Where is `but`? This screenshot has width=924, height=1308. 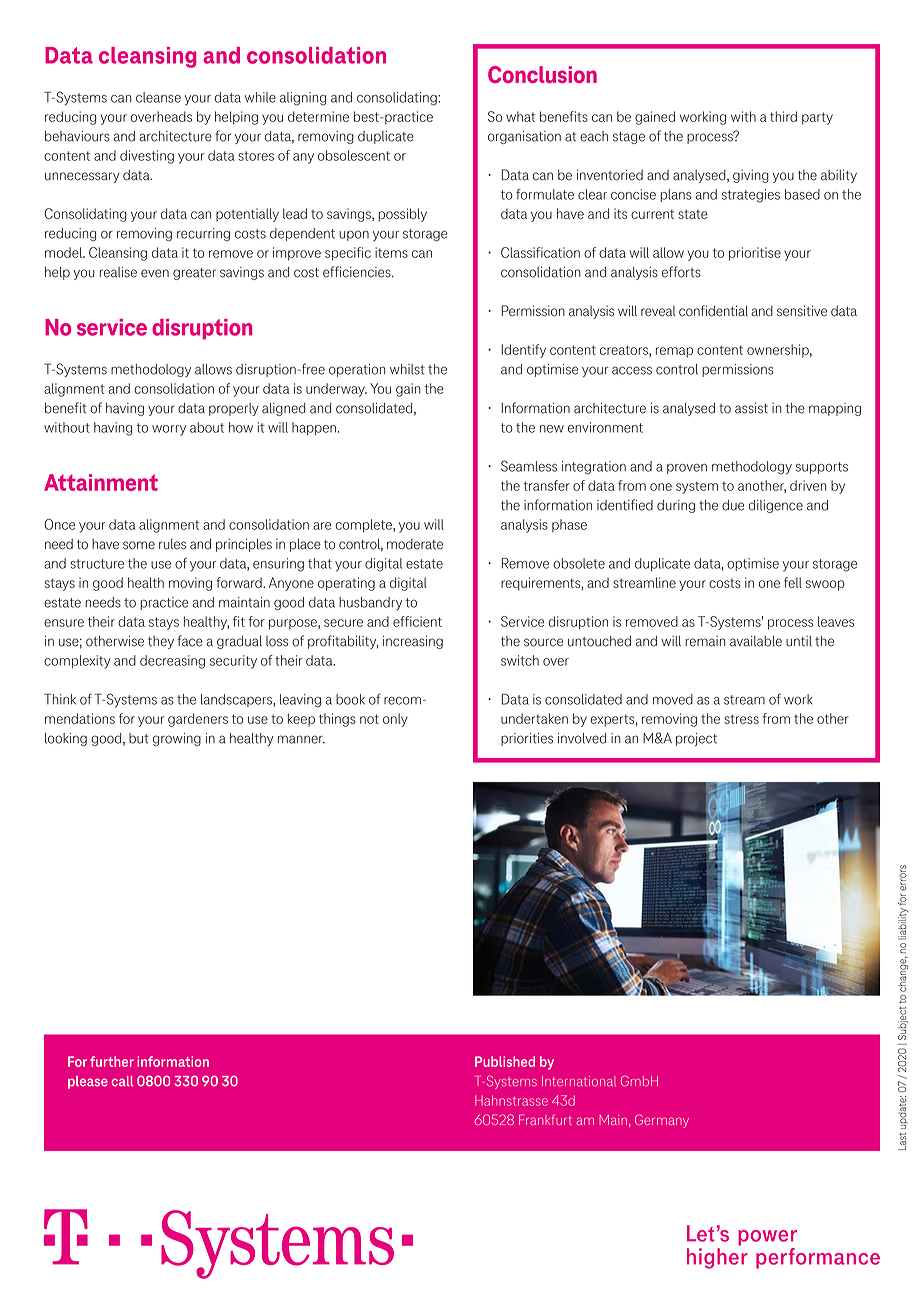 but is located at coordinates (139, 738).
